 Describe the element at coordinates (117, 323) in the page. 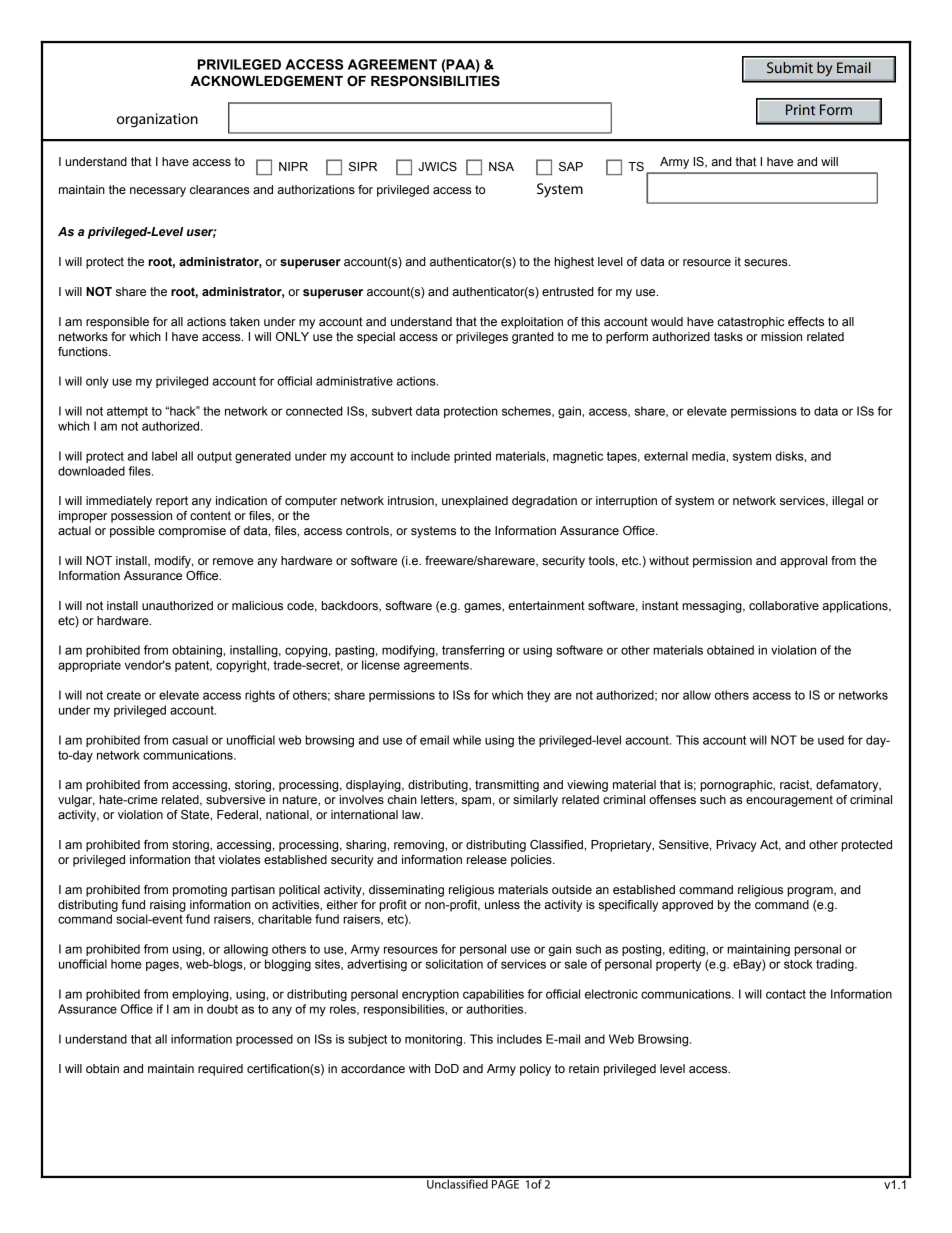

I see `responsible` at that location.
